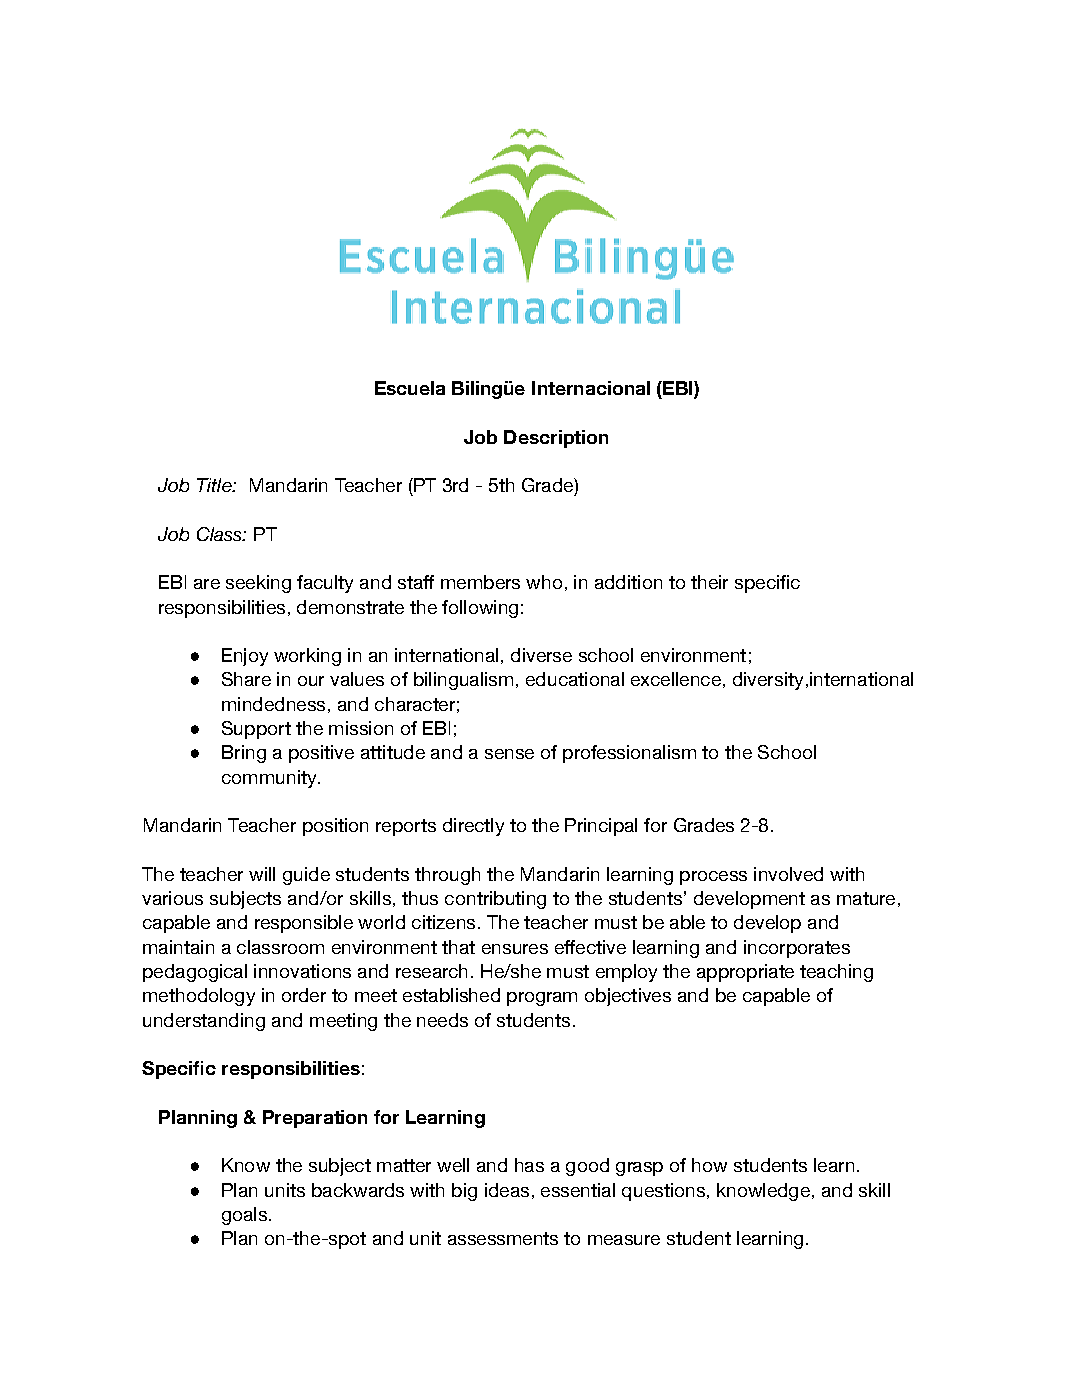 This page has height=1388, width=1073. Describe the element at coordinates (709, 1165) in the page. I see `how` at that location.
